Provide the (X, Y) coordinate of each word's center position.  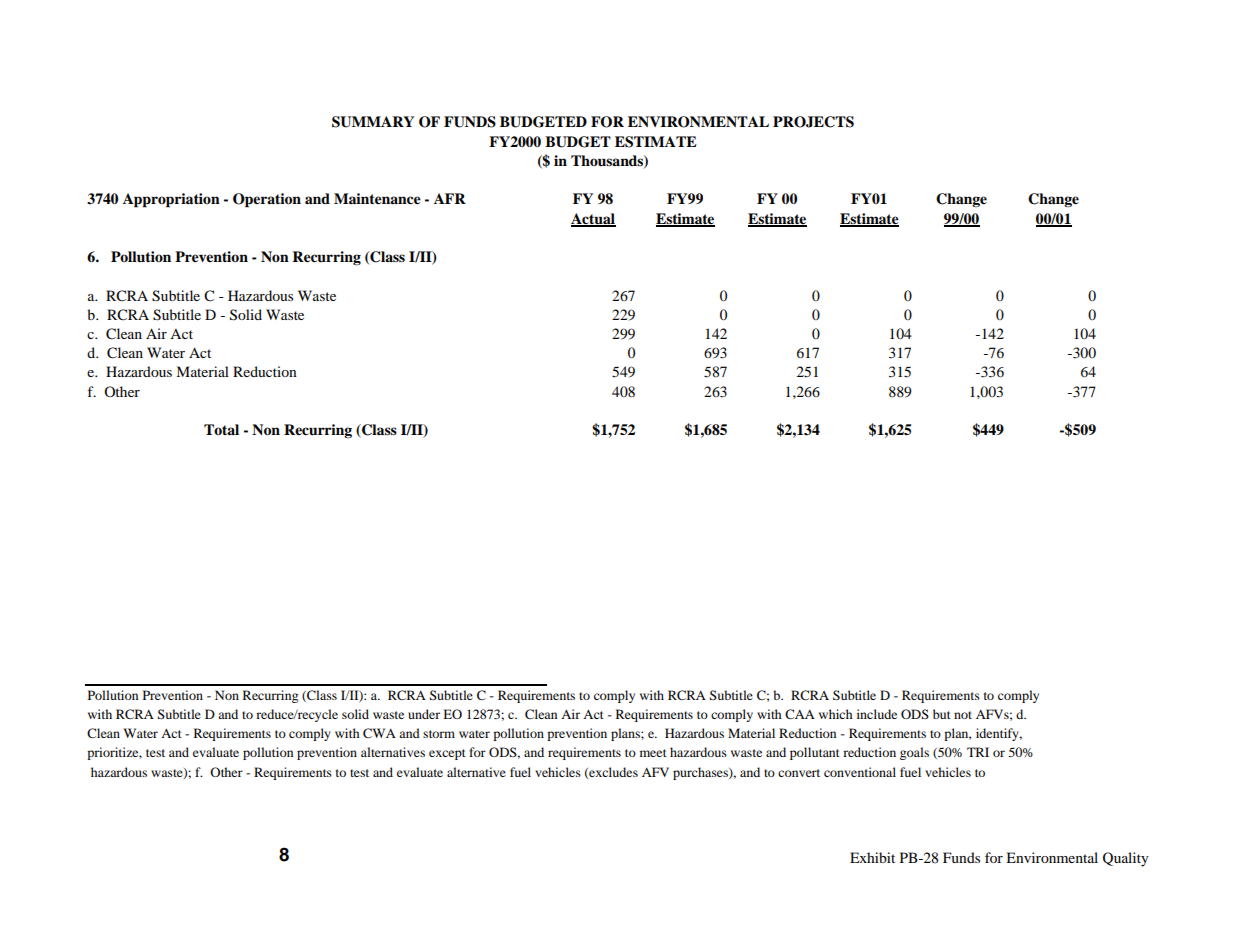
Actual (593, 219)
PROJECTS (813, 122)
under (424, 714)
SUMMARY (373, 122)
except (447, 754)
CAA (800, 714)
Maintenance (377, 199)
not (963, 715)
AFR (450, 198)
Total (221, 429)
